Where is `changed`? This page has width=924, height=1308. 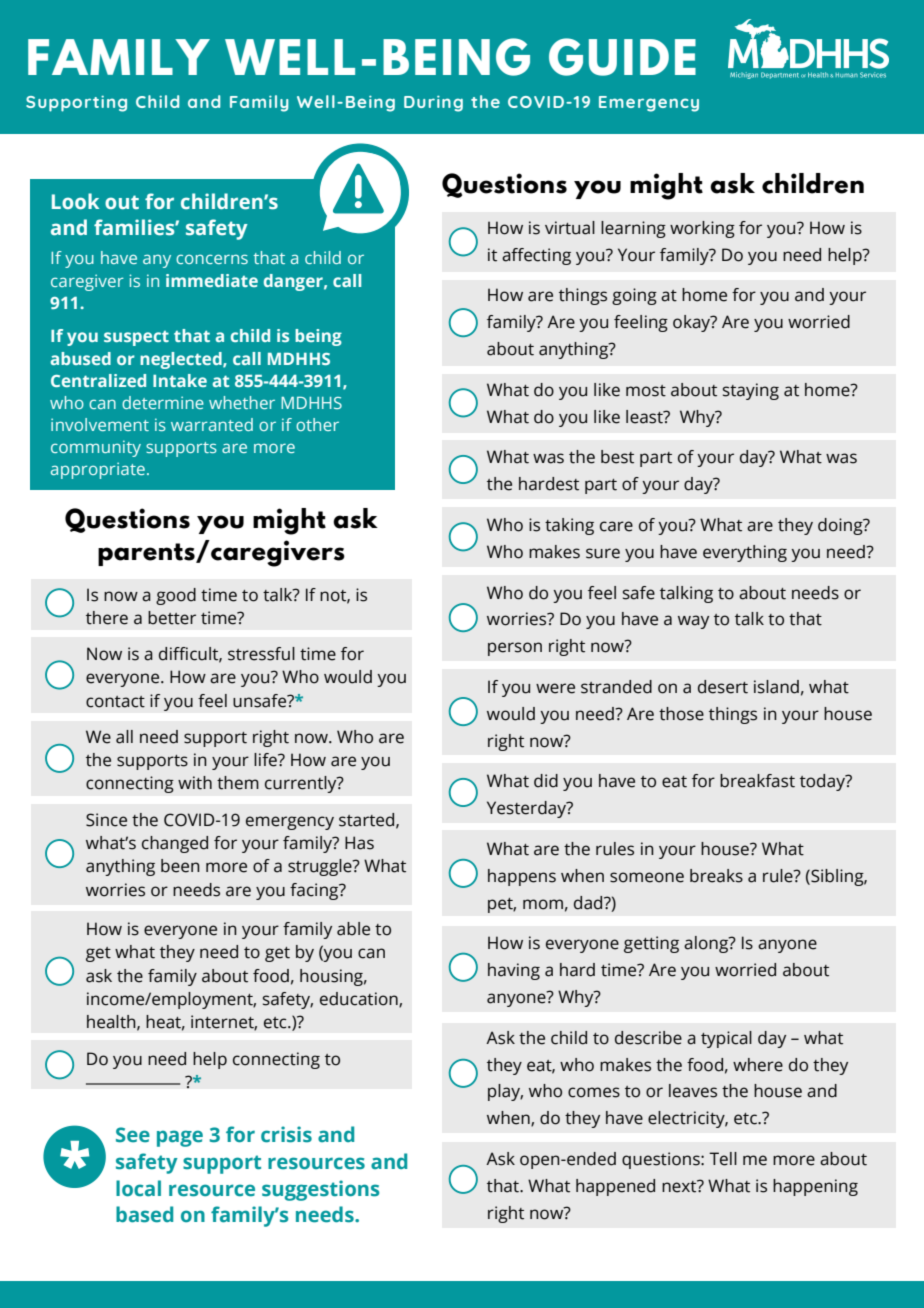 changed is located at coordinates (175, 844).
